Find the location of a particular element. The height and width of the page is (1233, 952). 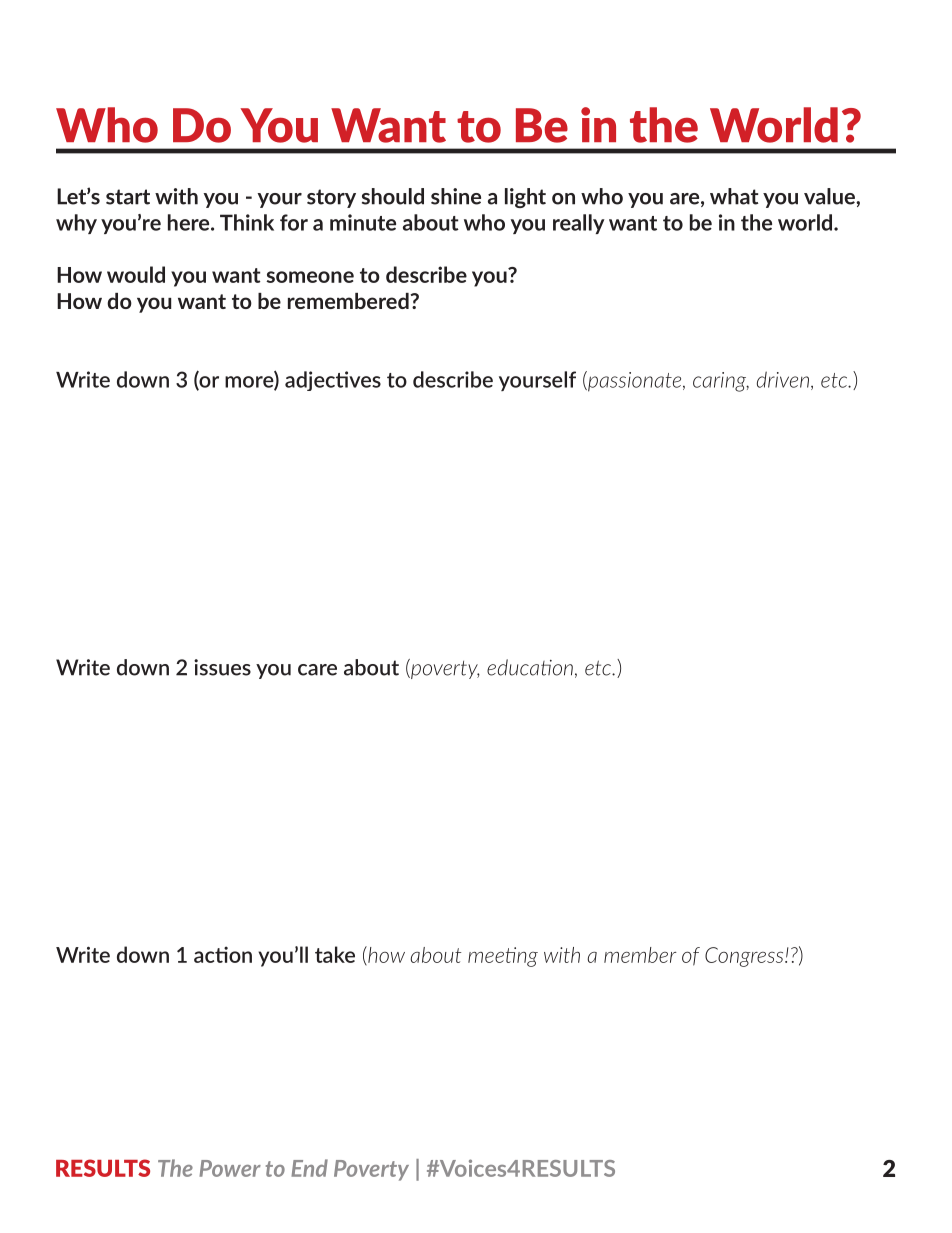

education is located at coordinates (530, 667).
